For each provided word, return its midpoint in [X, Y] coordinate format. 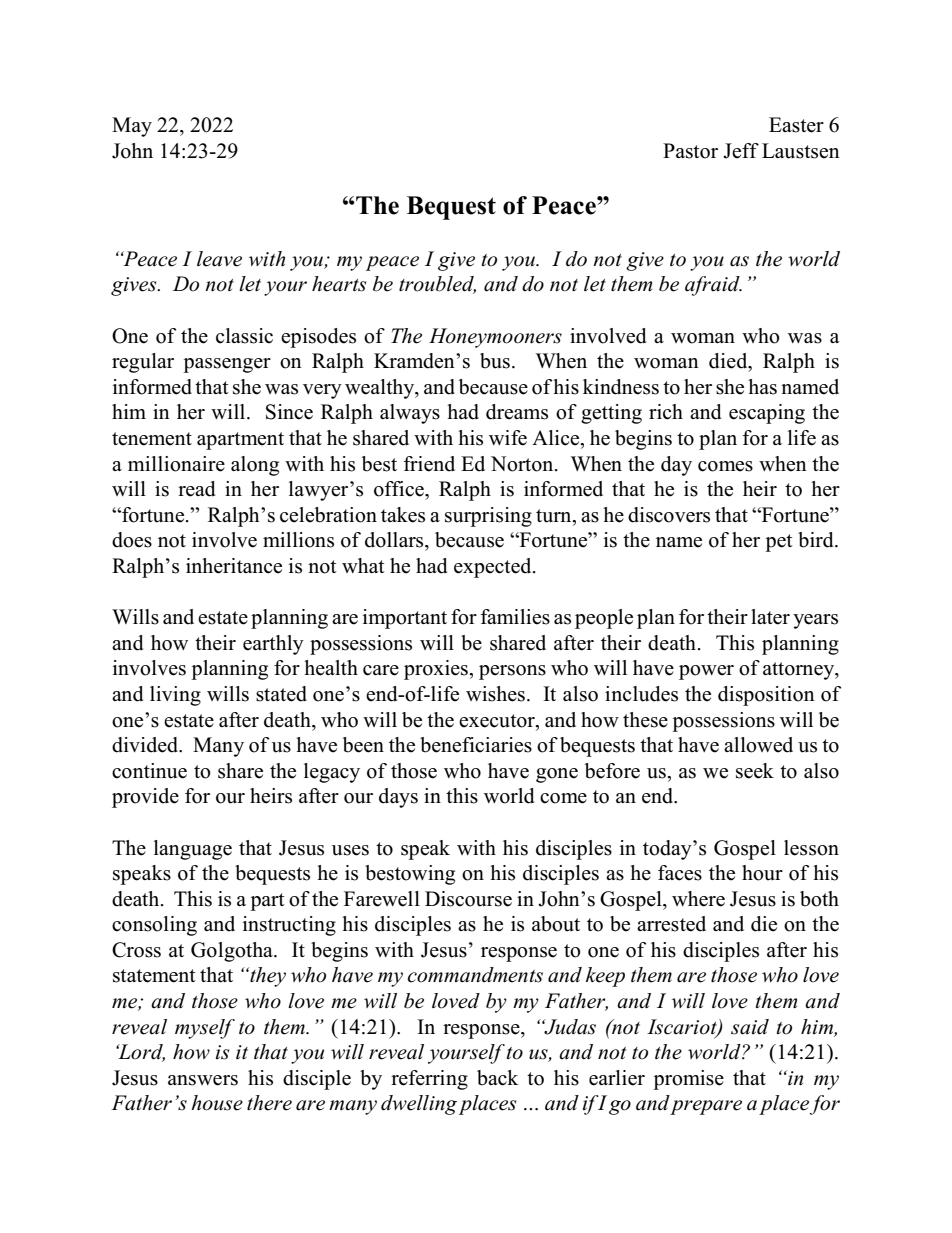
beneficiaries [476, 745]
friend [429, 464]
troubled [437, 285]
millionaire [176, 464]
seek [755, 771]
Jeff [741, 151]
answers [203, 1080]
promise [688, 1080]
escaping [767, 414]
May [132, 127]
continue [149, 771]
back [497, 1078]
